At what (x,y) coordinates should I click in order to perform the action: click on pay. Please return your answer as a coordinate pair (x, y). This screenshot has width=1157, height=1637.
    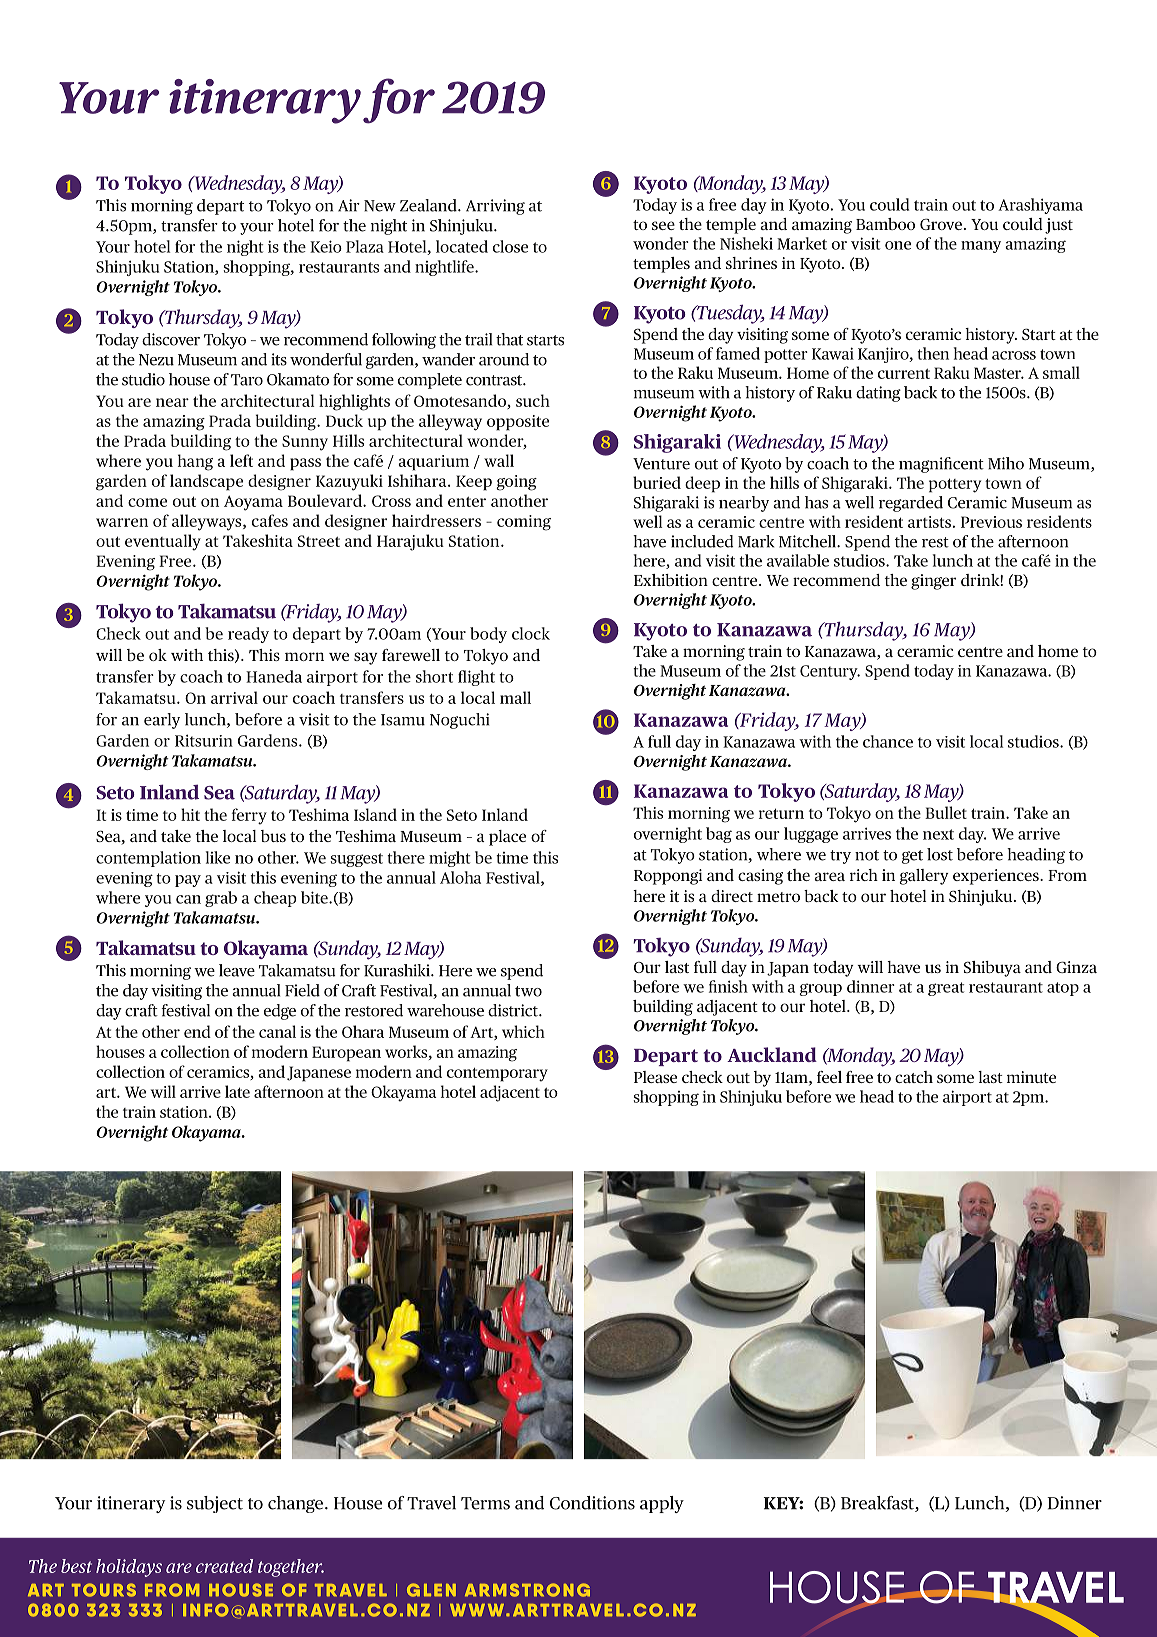
    Looking at the image, I should click on (188, 881).
